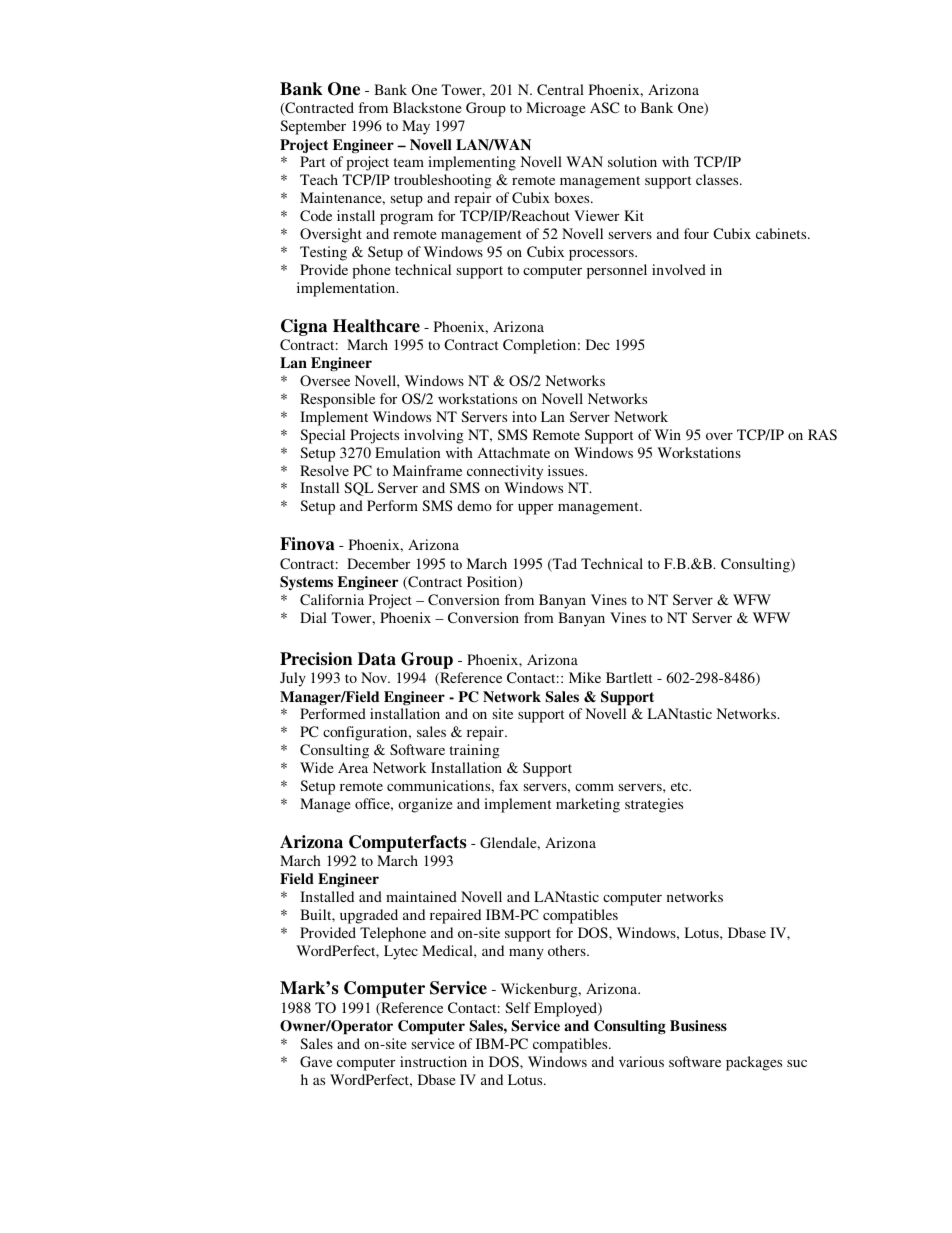 The width and height of the screenshot is (952, 1233). I want to click on Area, so click(353, 767).
